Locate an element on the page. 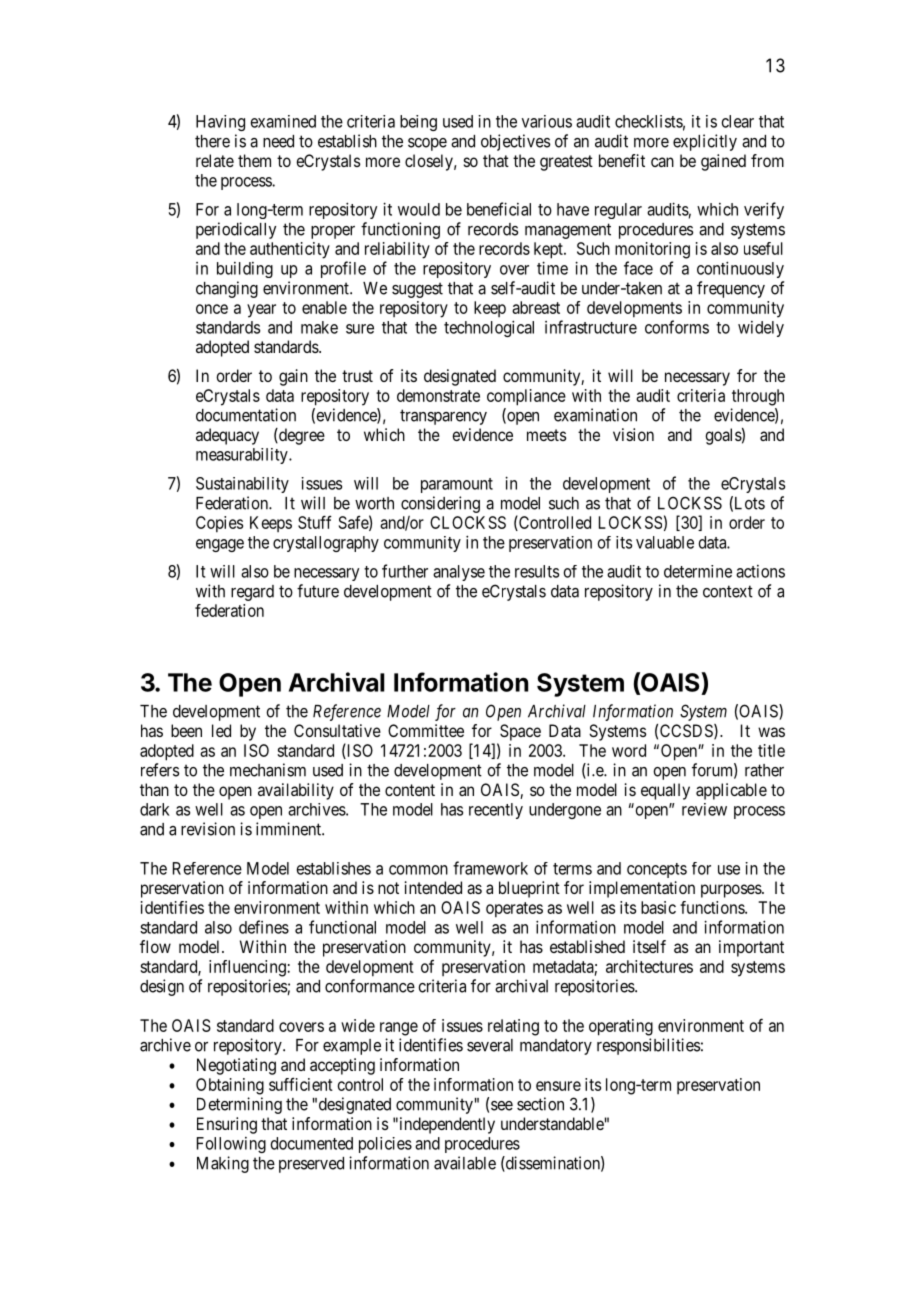 The height and width of the document is (1308, 924). Ensuring is located at coordinates (227, 1125).
